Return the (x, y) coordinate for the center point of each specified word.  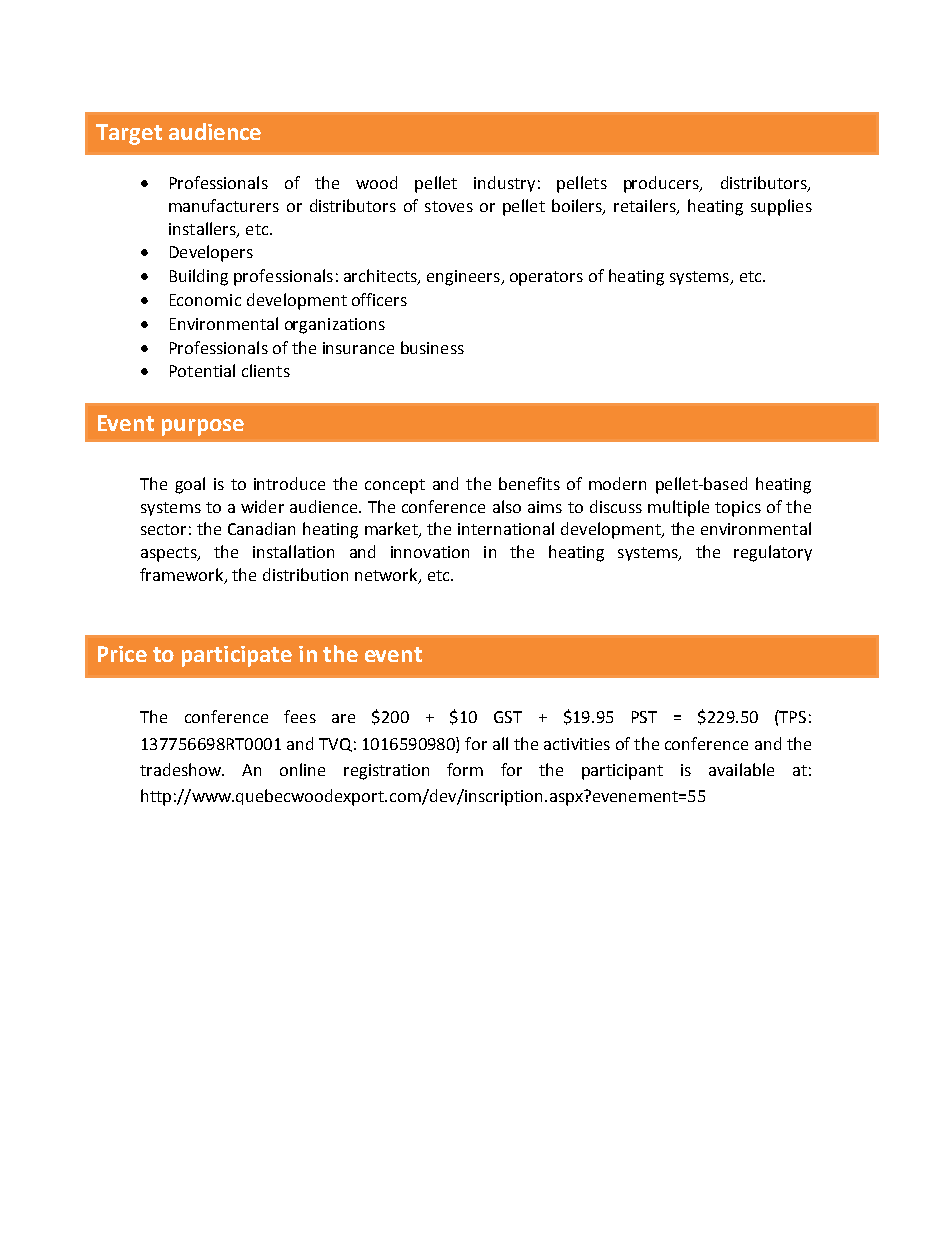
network (387, 576)
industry (504, 184)
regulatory (773, 553)
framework (183, 576)
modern (617, 483)
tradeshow (181, 769)
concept (395, 486)
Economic (205, 300)
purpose (203, 427)
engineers (464, 278)
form (465, 769)
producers (662, 184)
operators (546, 278)
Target (129, 134)
